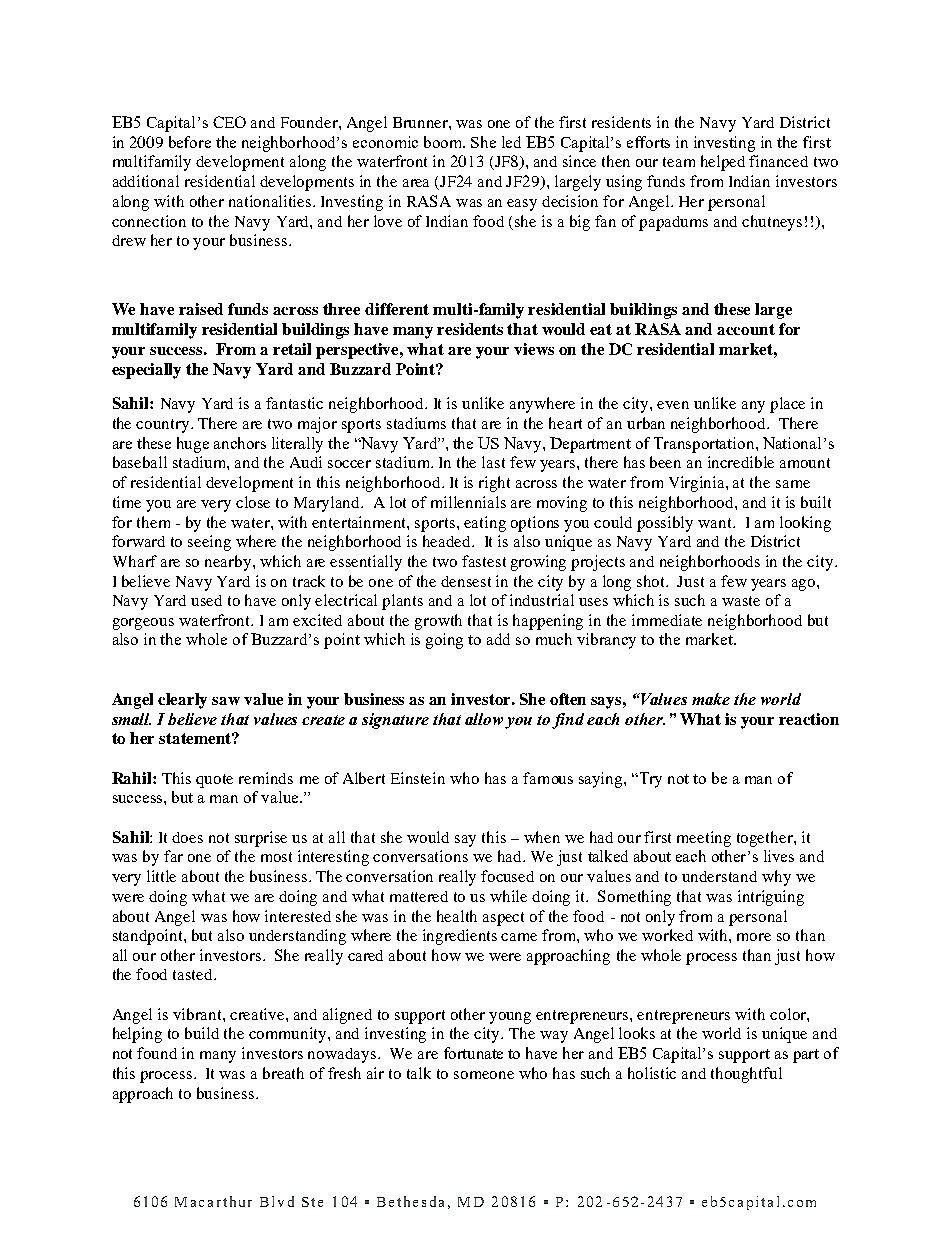  I want to click on densest, so click(466, 581).
